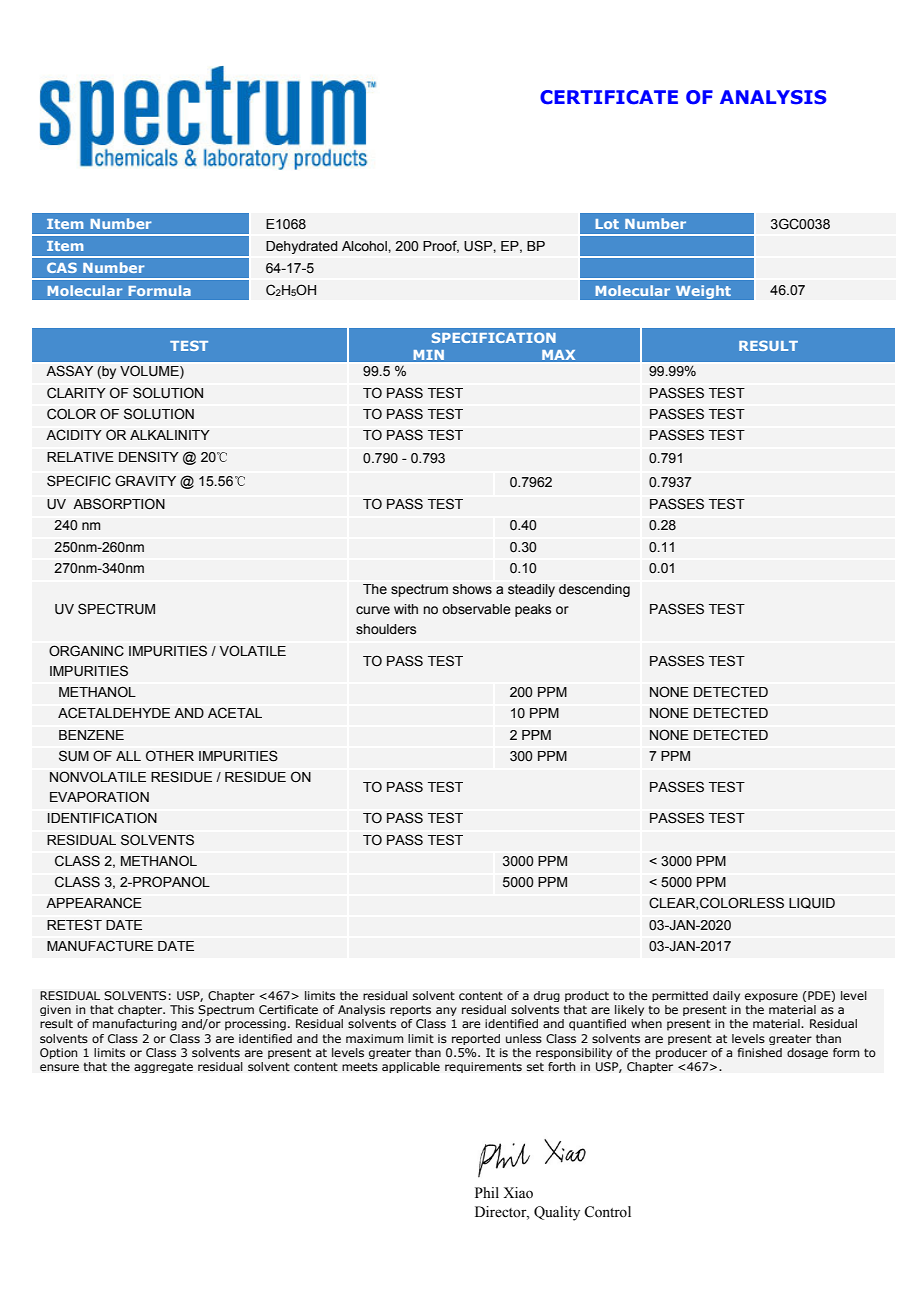  I want to click on Phil, so click(487, 1192).
